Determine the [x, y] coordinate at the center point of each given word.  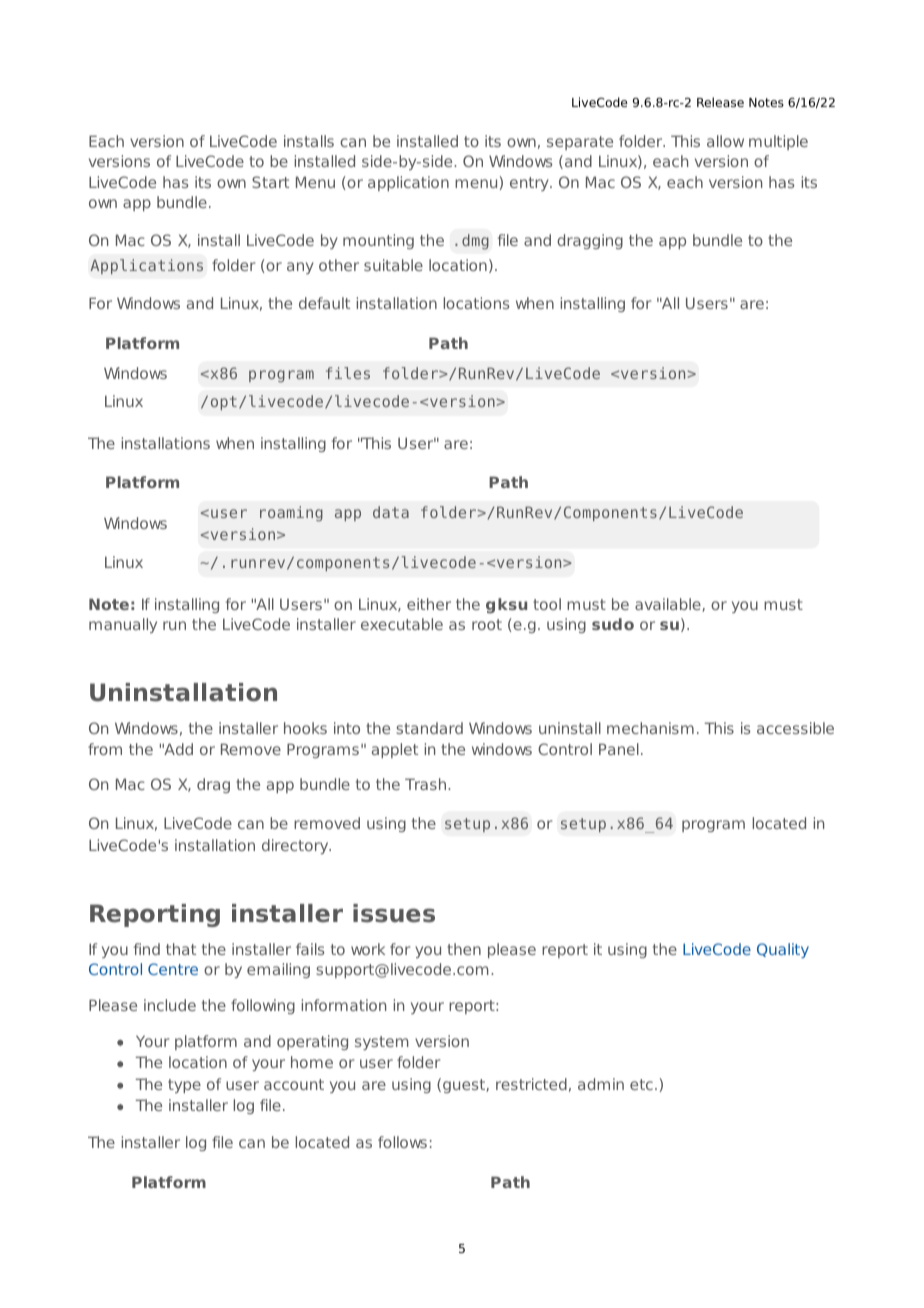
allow [725, 141]
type [184, 1086]
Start [270, 182]
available [669, 605]
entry [530, 184]
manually [123, 625]
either [429, 604]
